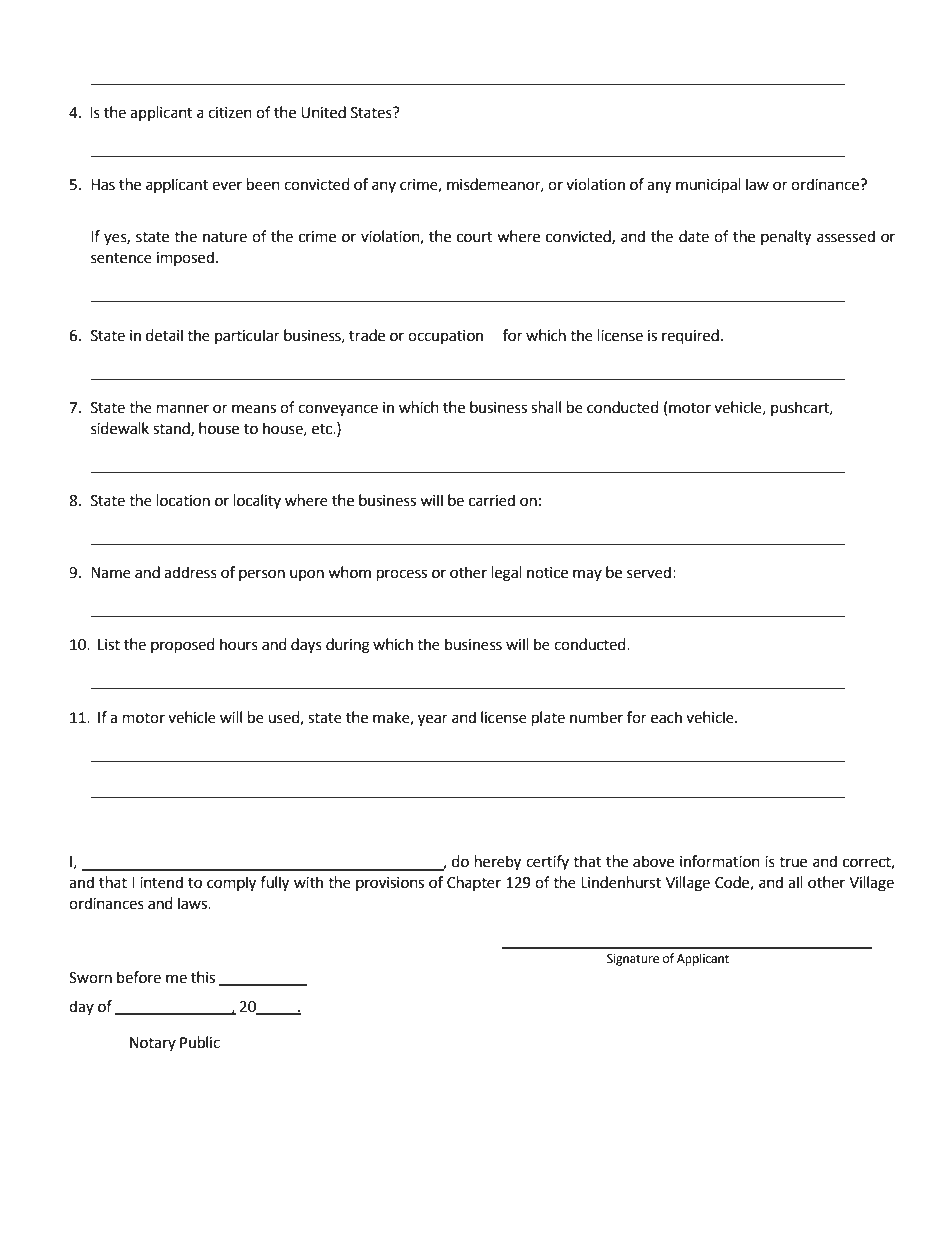 The width and height of the image is (952, 1233). I want to click on proposed, so click(183, 646).
